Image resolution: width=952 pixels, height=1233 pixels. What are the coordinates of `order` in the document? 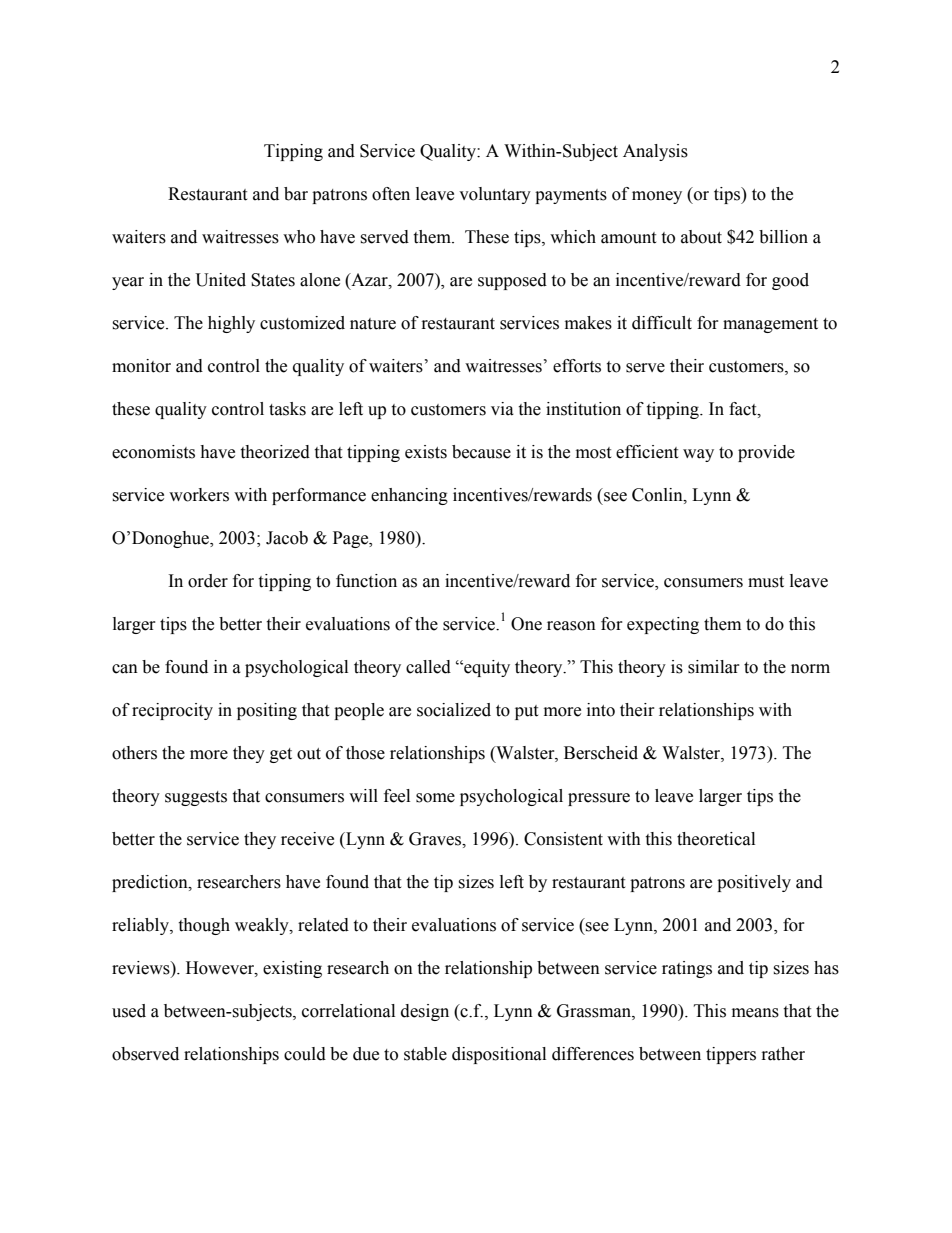 It's located at (208, 581).
